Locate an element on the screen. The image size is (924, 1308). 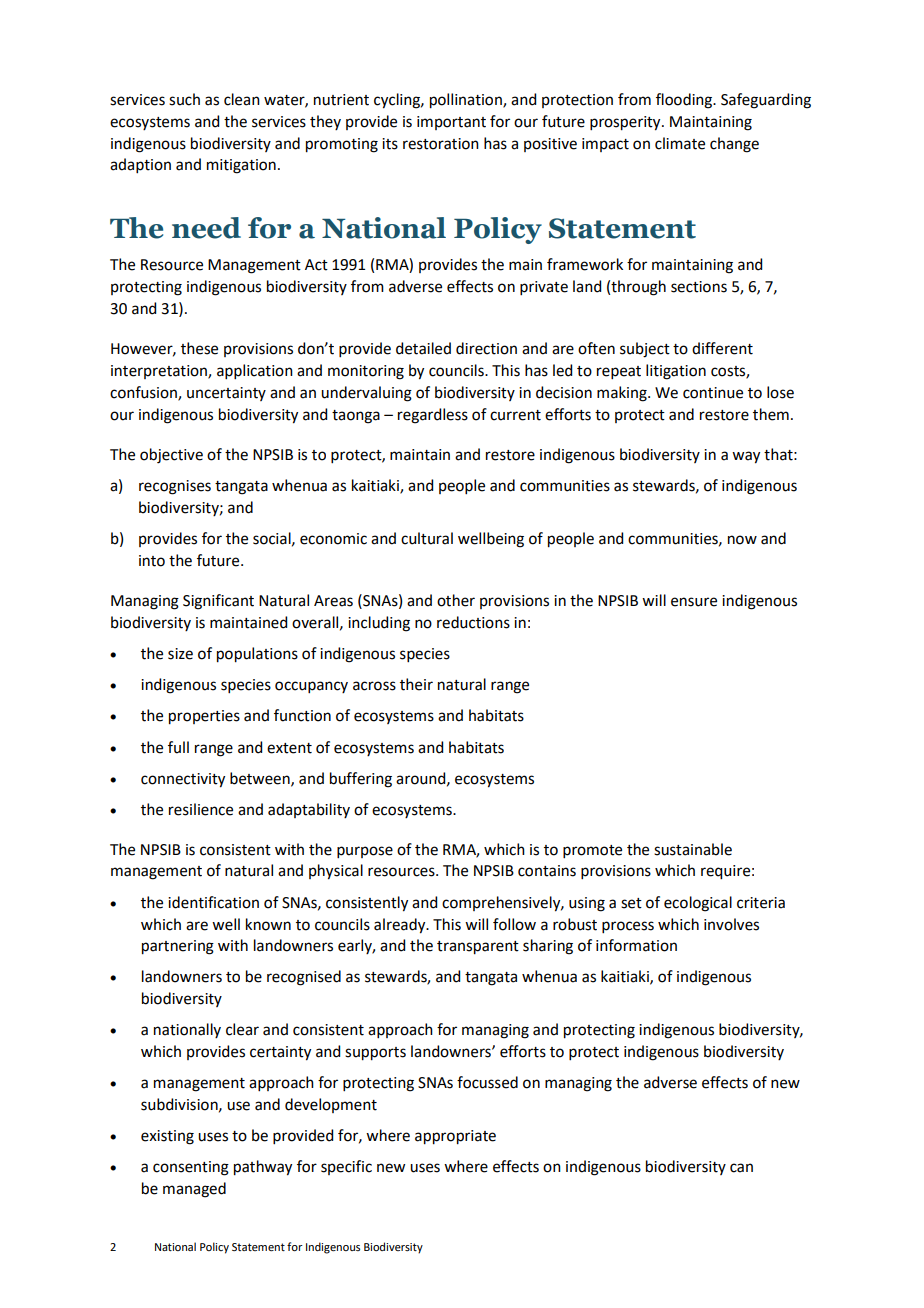
clean is located at coordinates (242, 99).
